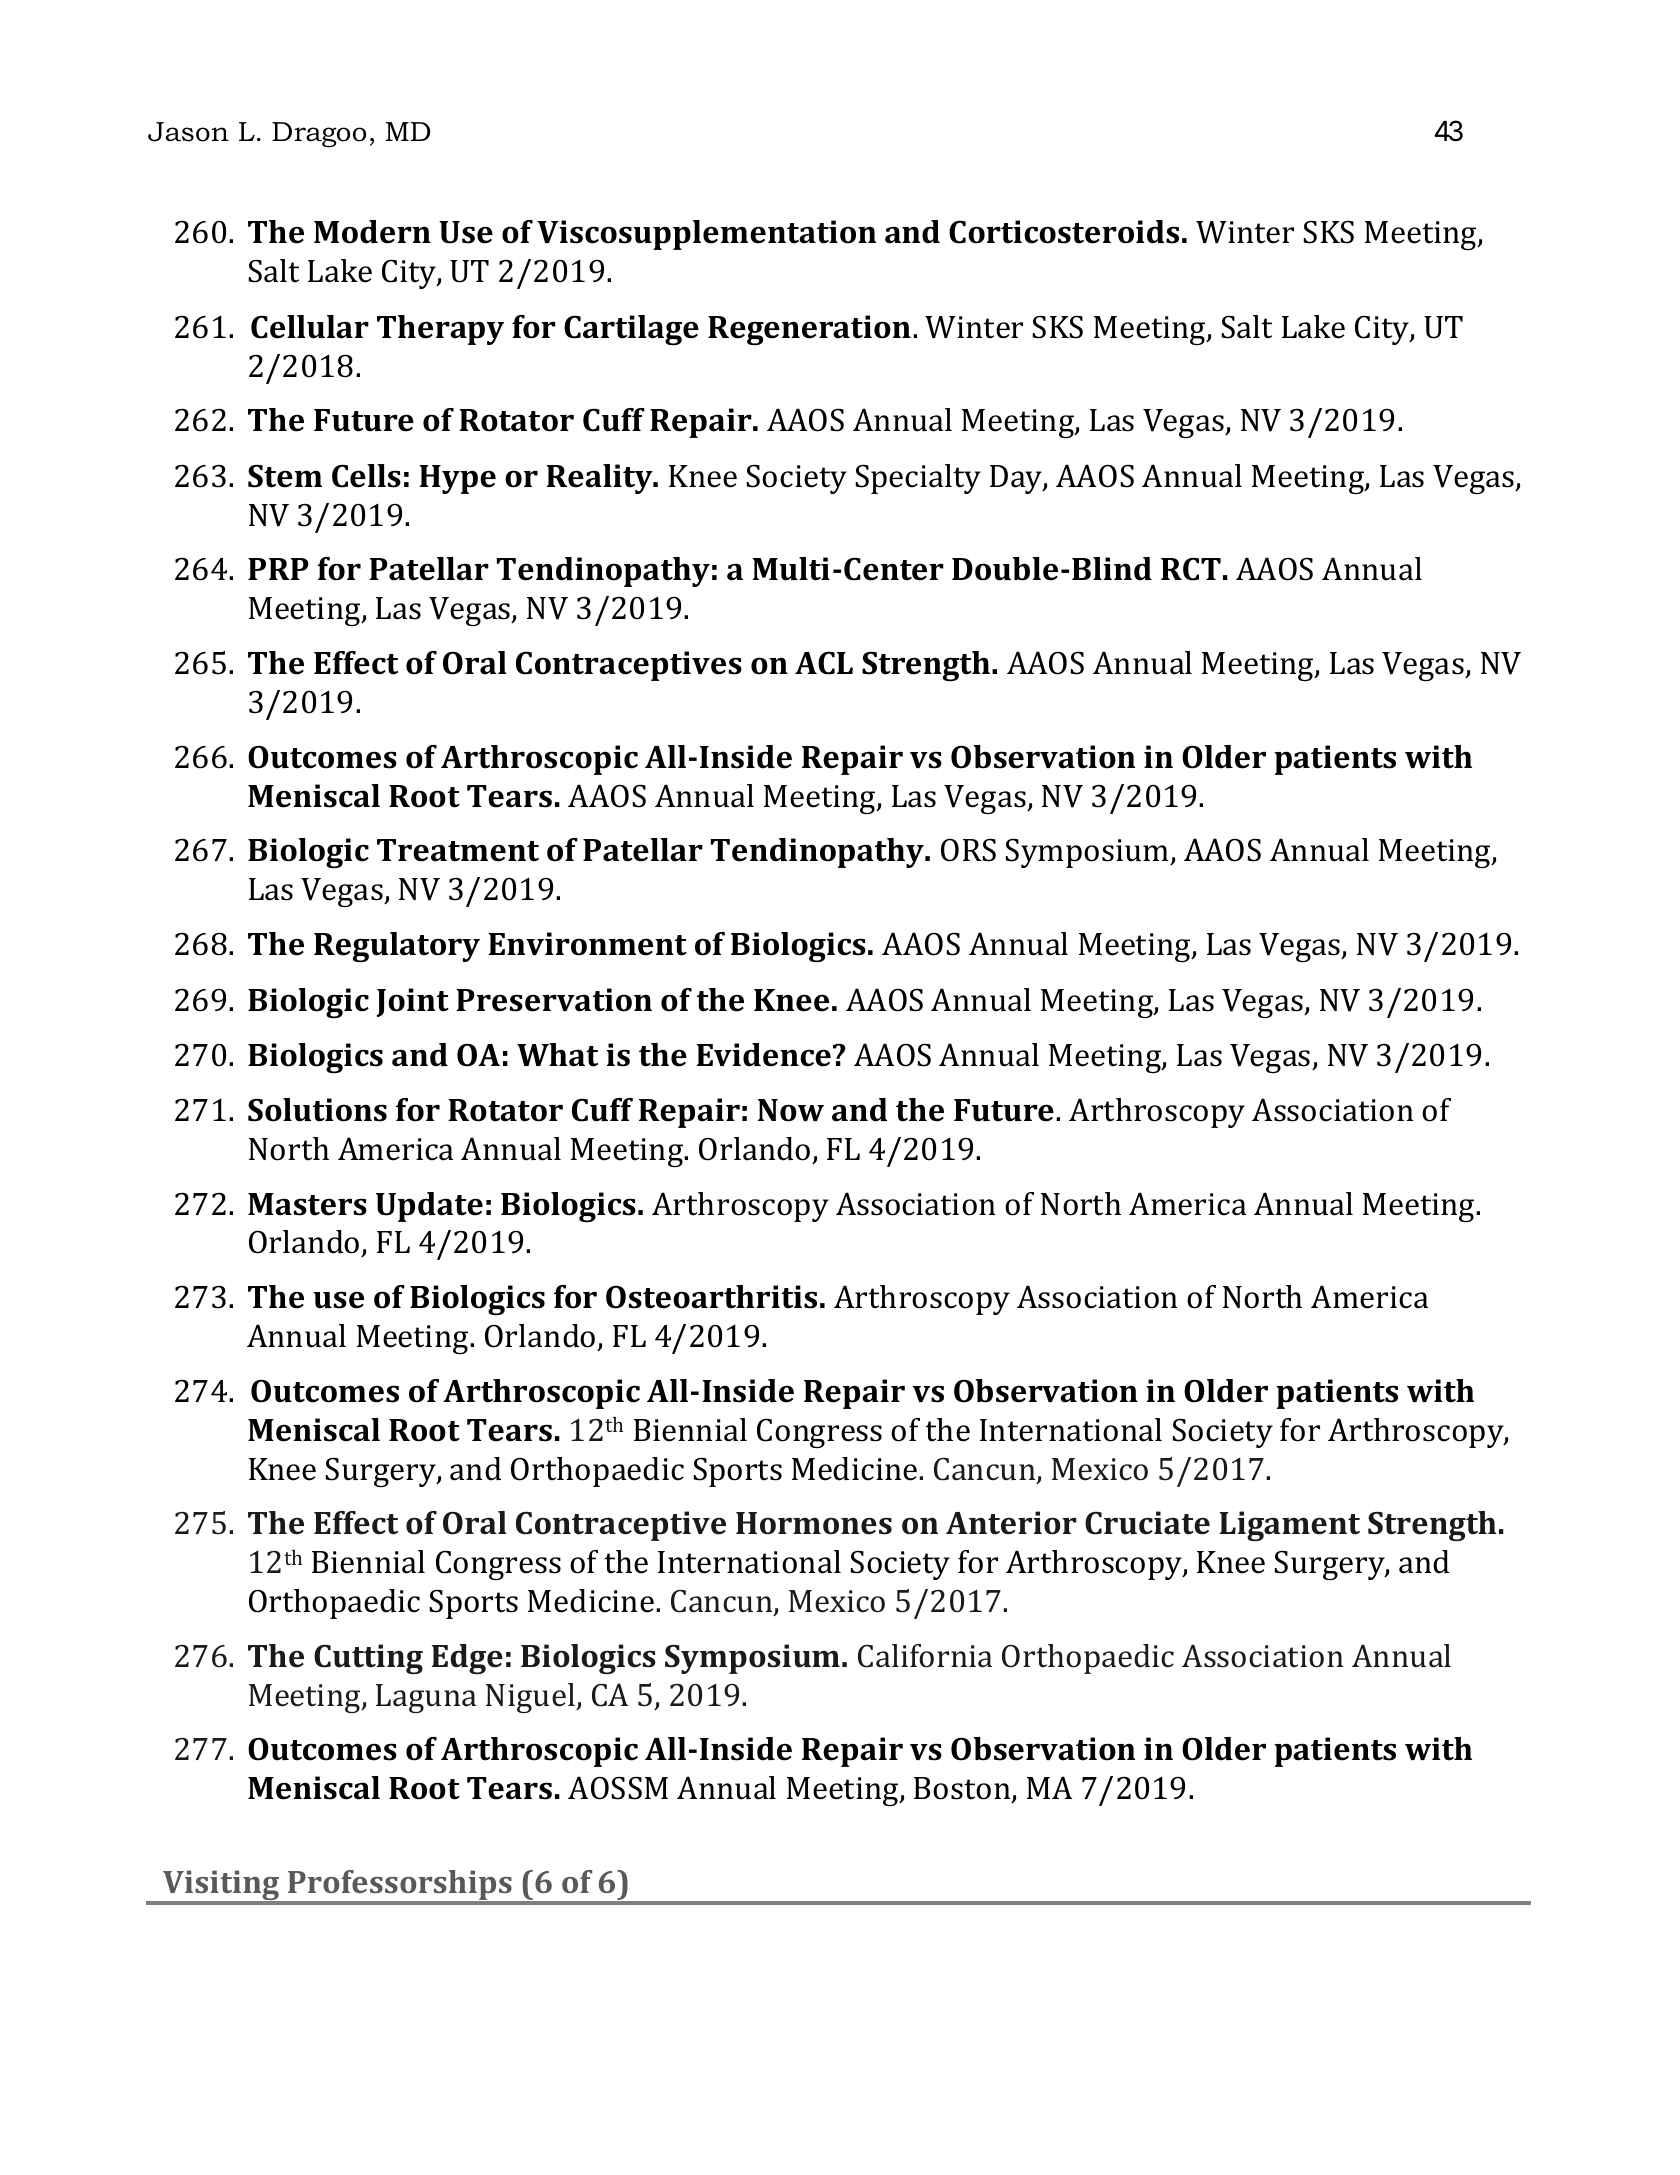 The image size is (1680, 2175). Describe the element at coordinates (706, 235) in the screenshot. I see `Viscosupplementation` at that location.
